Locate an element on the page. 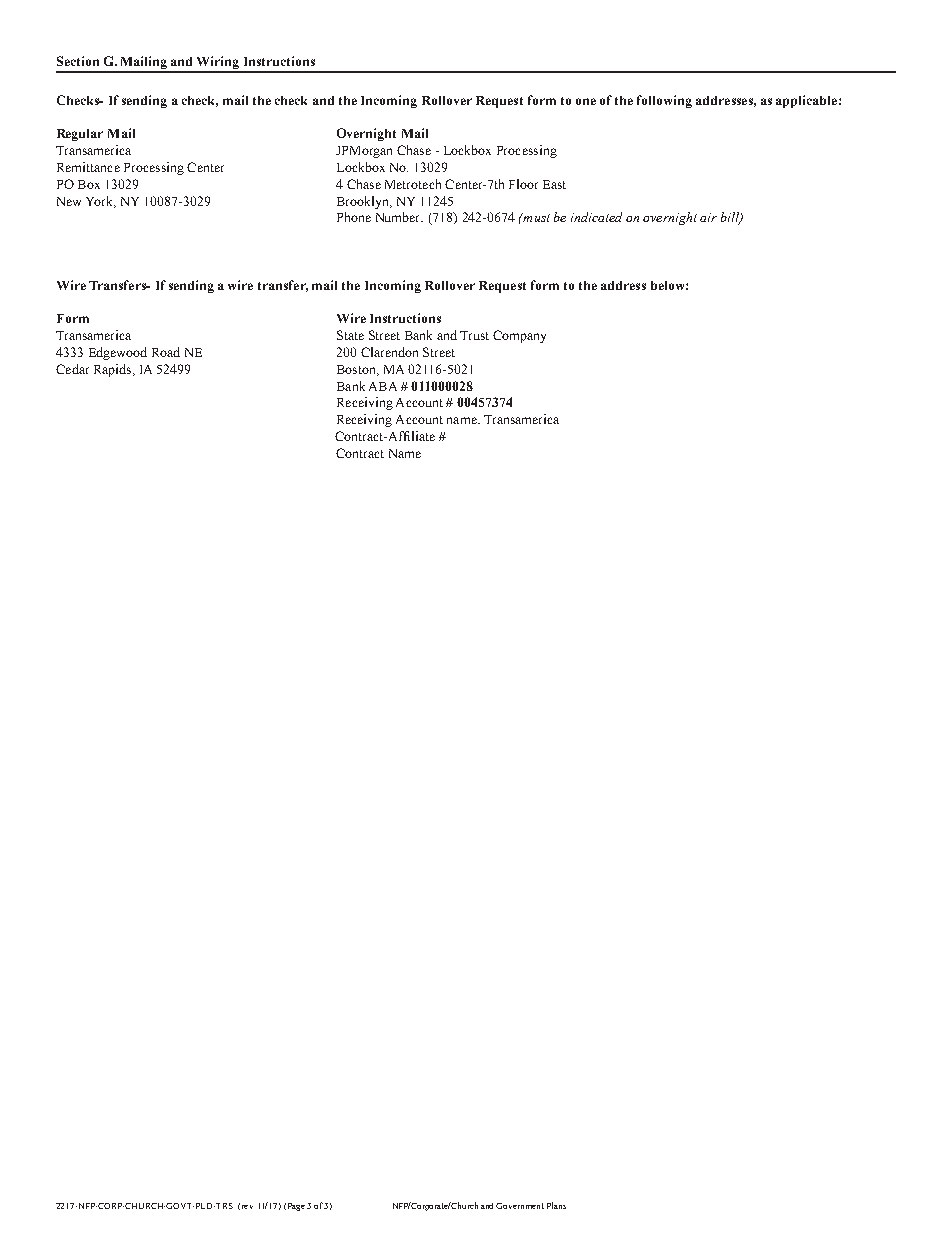 The height and width of the document is (1233, 952). Boston is located at coordinates (357, 370).
